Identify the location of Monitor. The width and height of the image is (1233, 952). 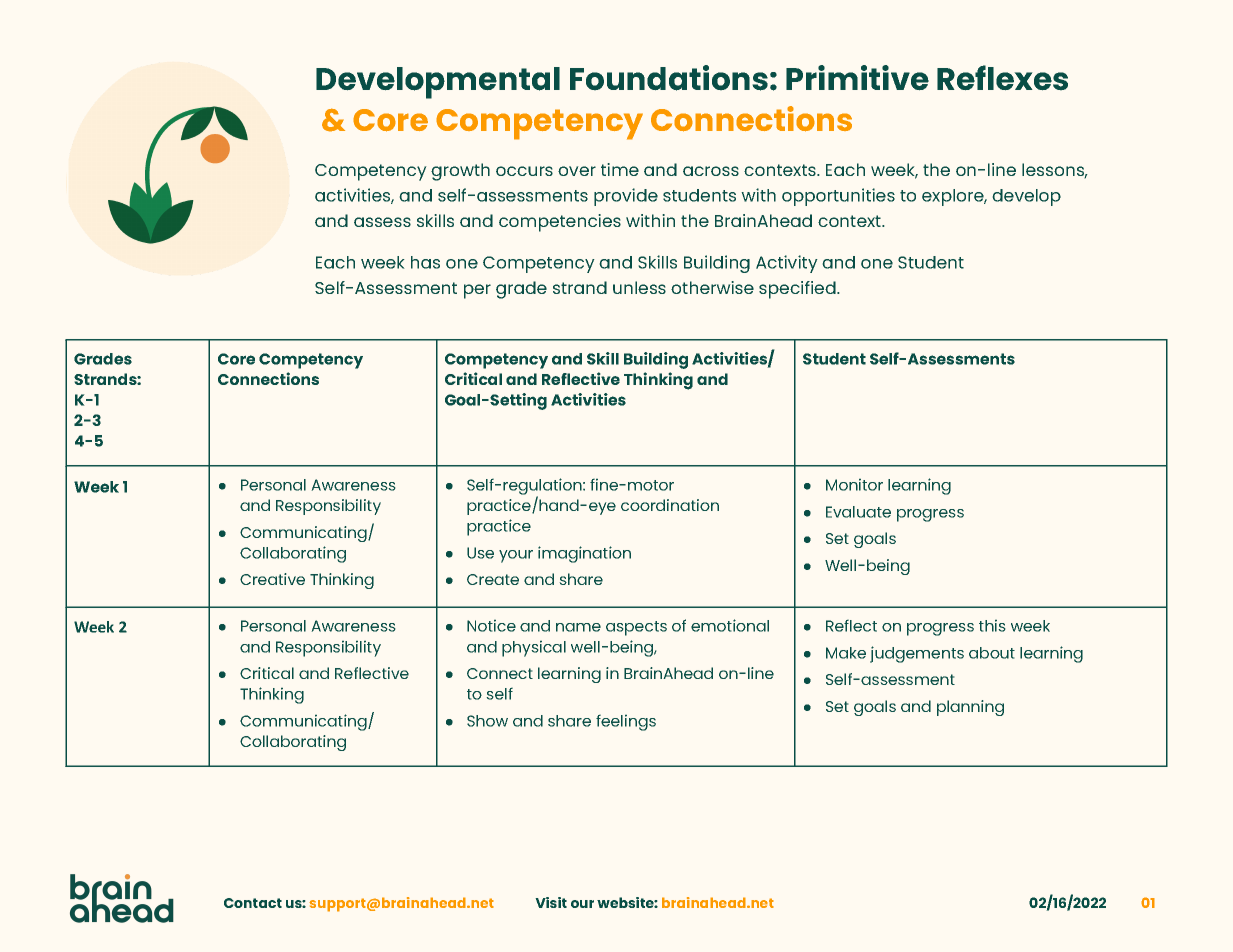
(854, 484).
